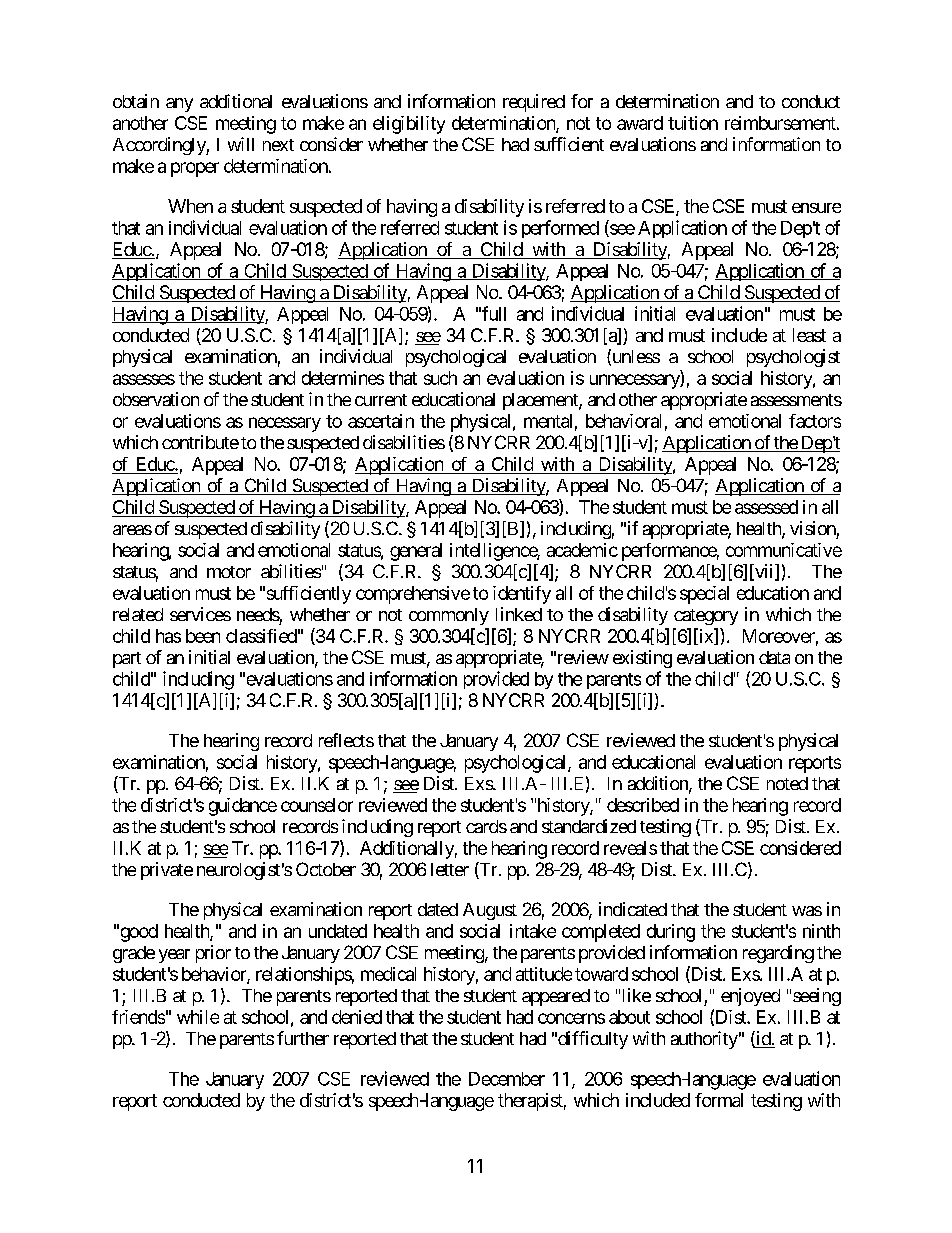  I want to click on while, so click(198, 1017).
